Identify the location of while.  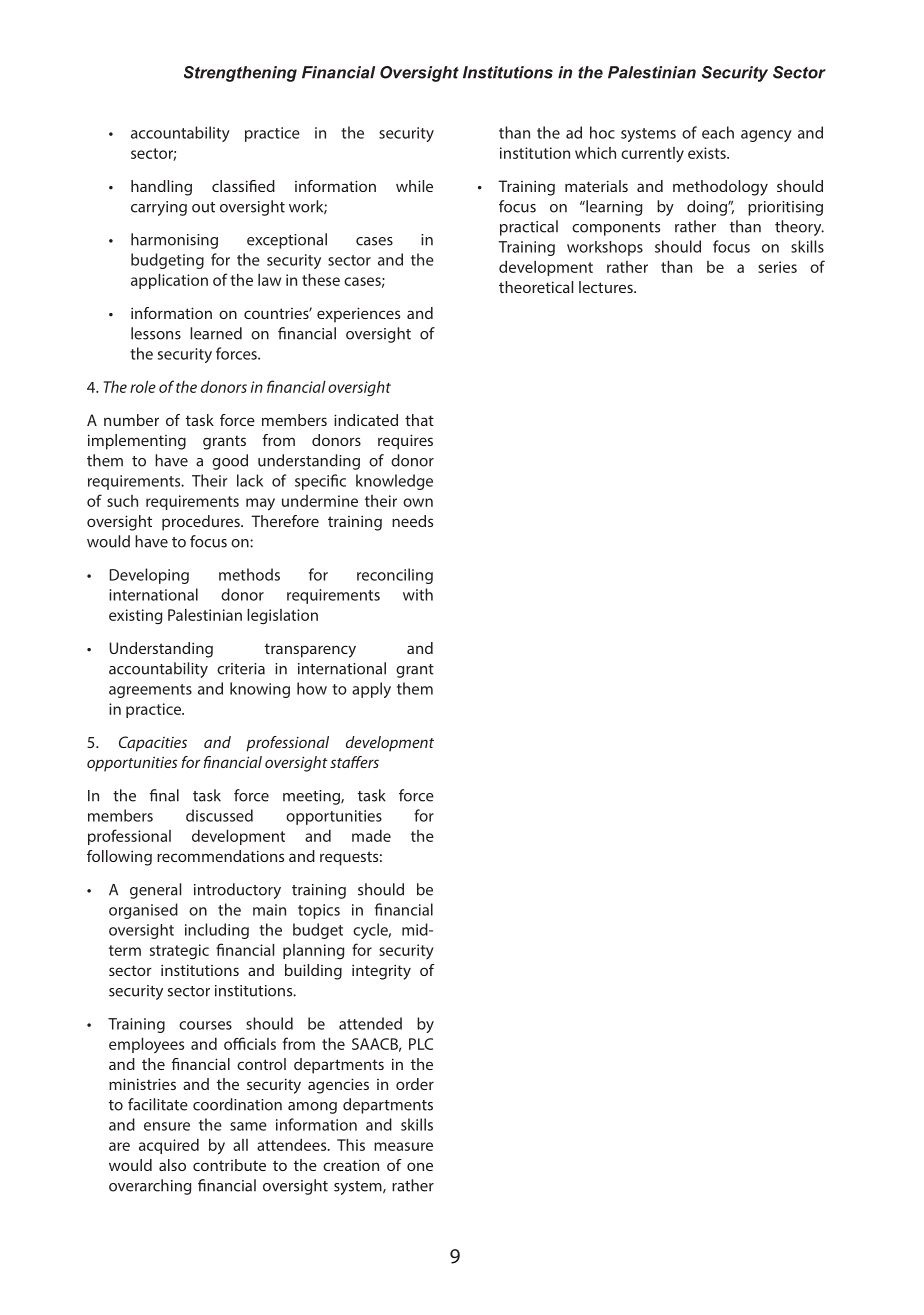
(414, 186).
